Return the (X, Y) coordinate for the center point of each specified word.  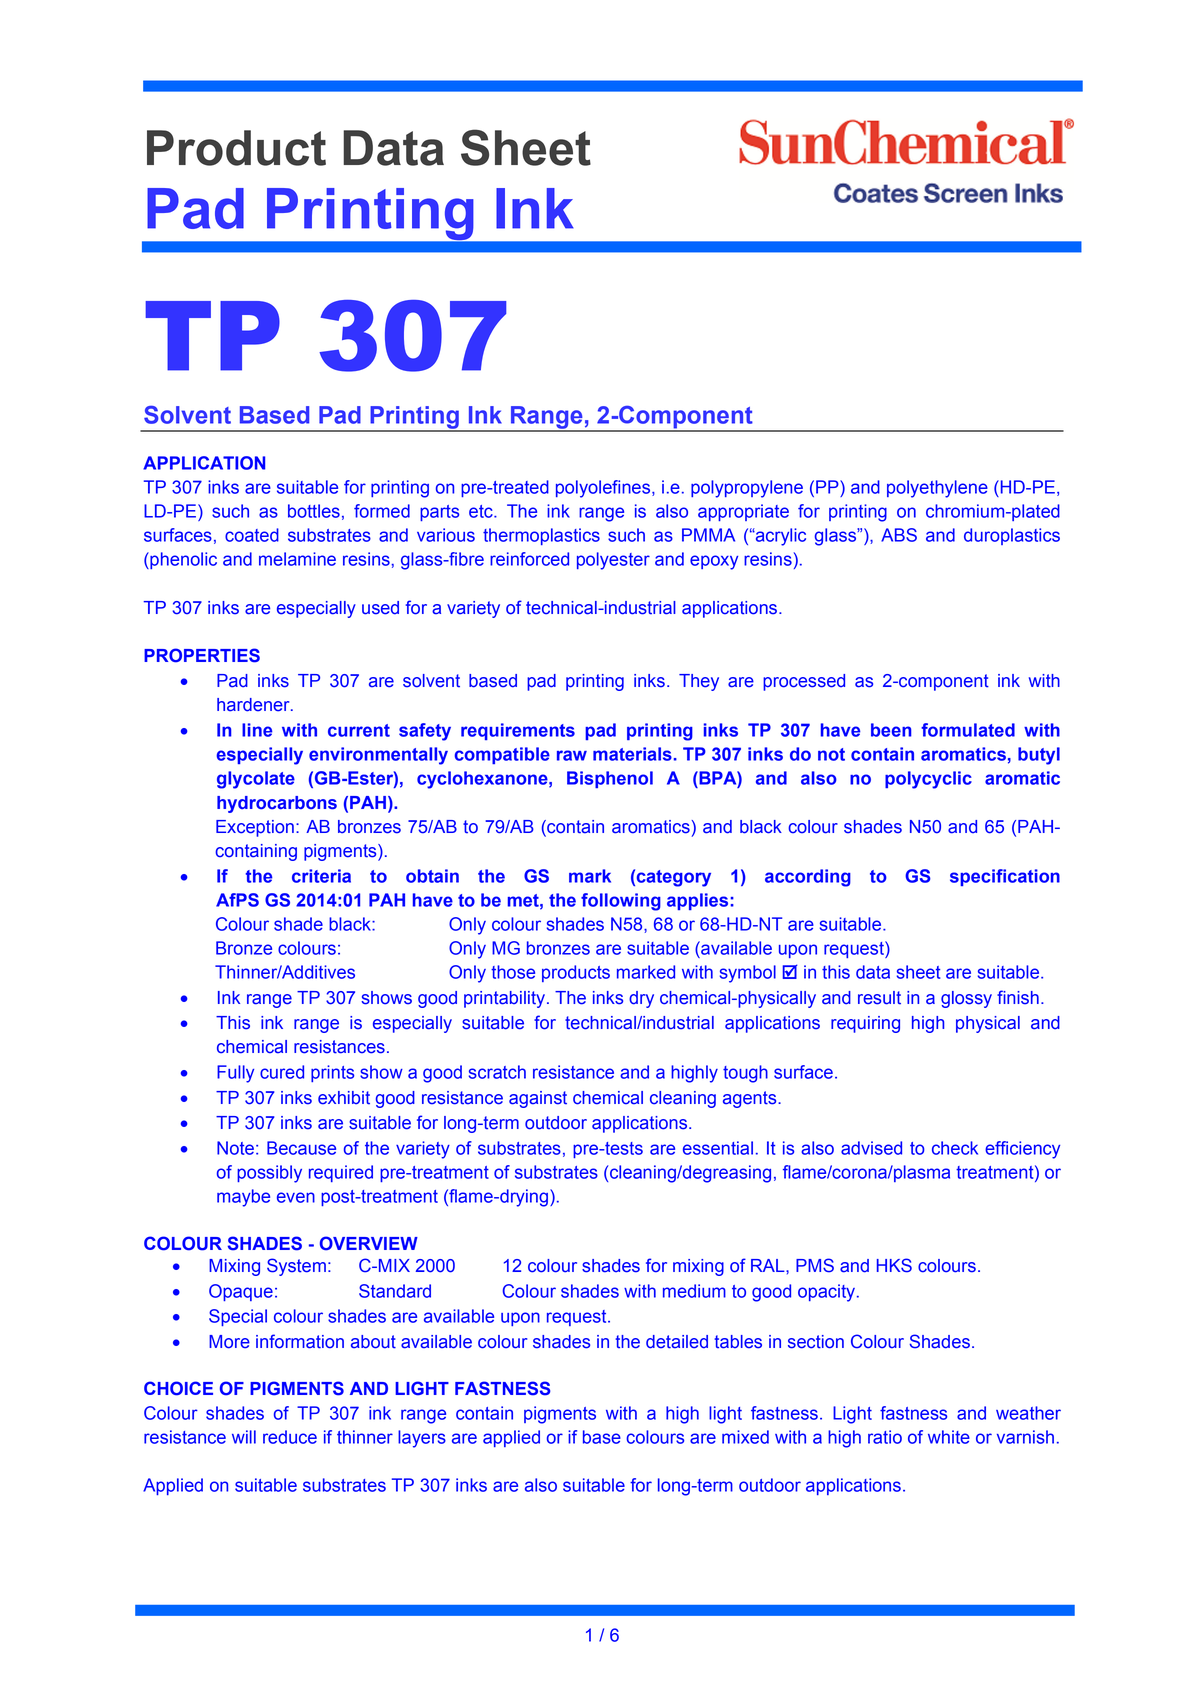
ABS (899, 535)
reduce (290, 1437)
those (513, 972)
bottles (314, 511)
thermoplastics (541, 536)
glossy (966, 999)
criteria (321, 876)
